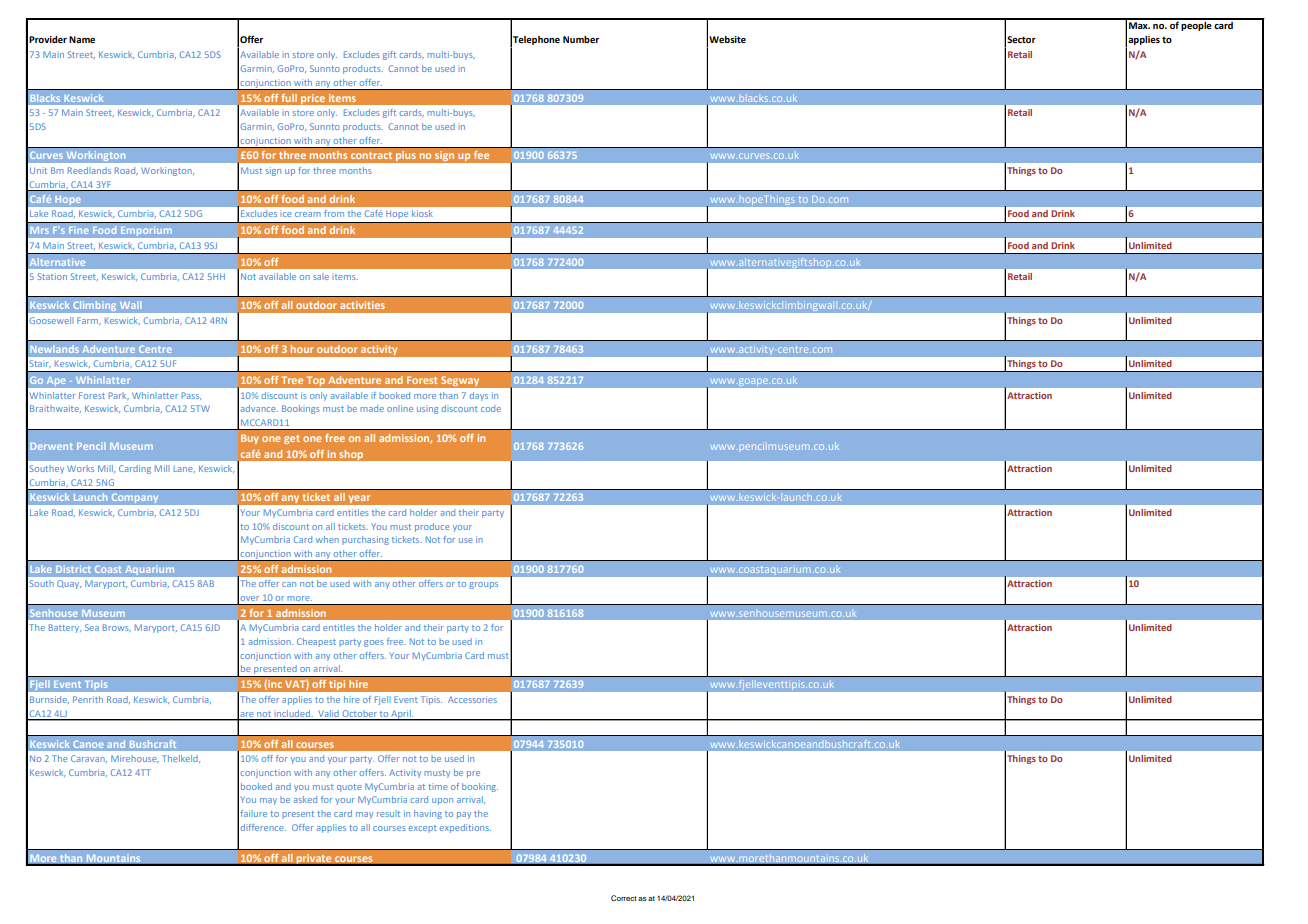 The width and height of the screenshot is (1308, 924). Describe the element at coordinates (82, 39) in the screenshot. I see `Name` at that location.
